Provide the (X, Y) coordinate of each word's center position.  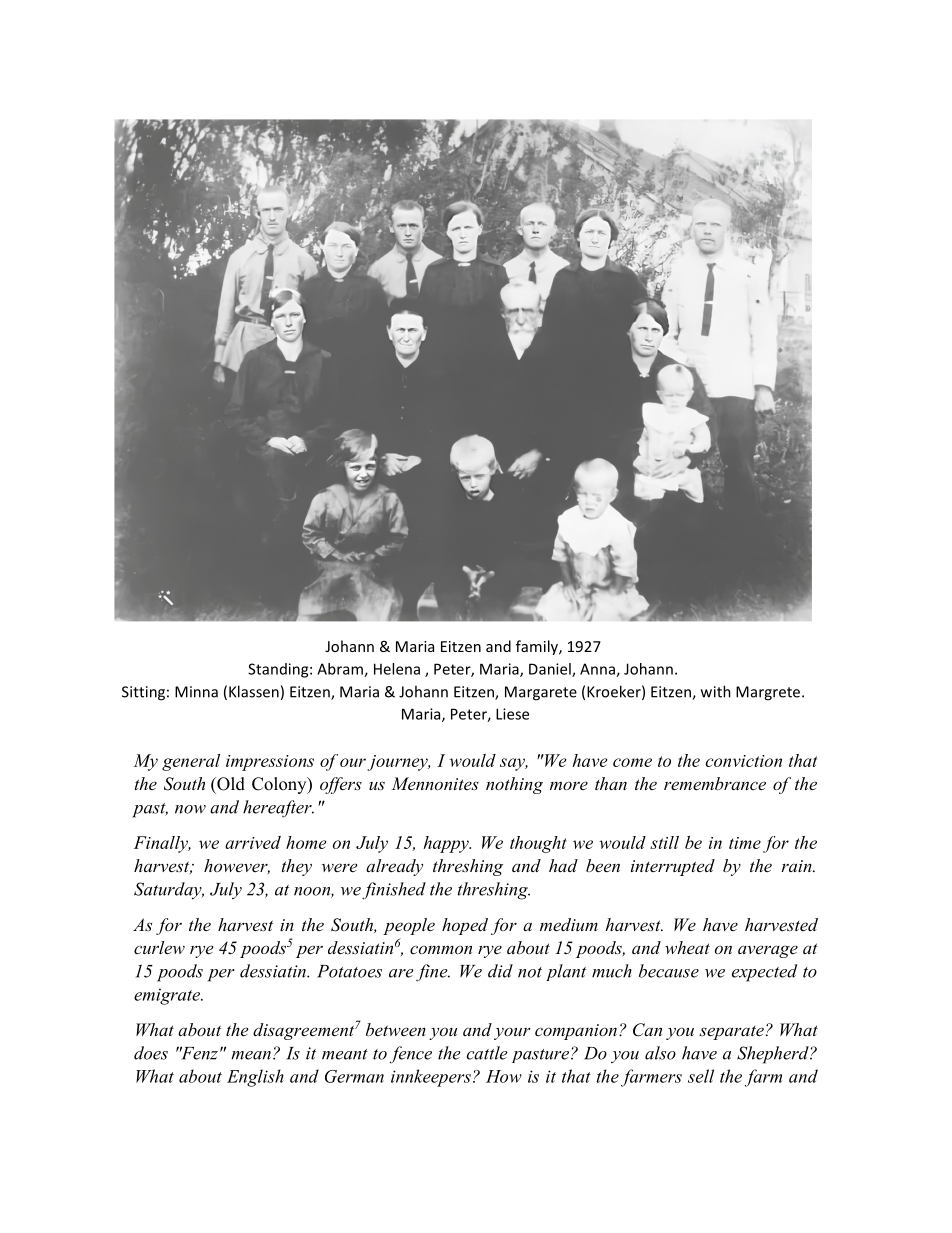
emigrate (168, 996)
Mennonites (435, 783)
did (500, 971)
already (394, 867)
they (297, 867)
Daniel (551, 670)
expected (764, 973)
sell (701, 1076)
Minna (196, 692)
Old (230, 784)
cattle (487, 1053)
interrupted (673, 867)
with (716, 691)
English (255, 1078)
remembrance (715, 783)
